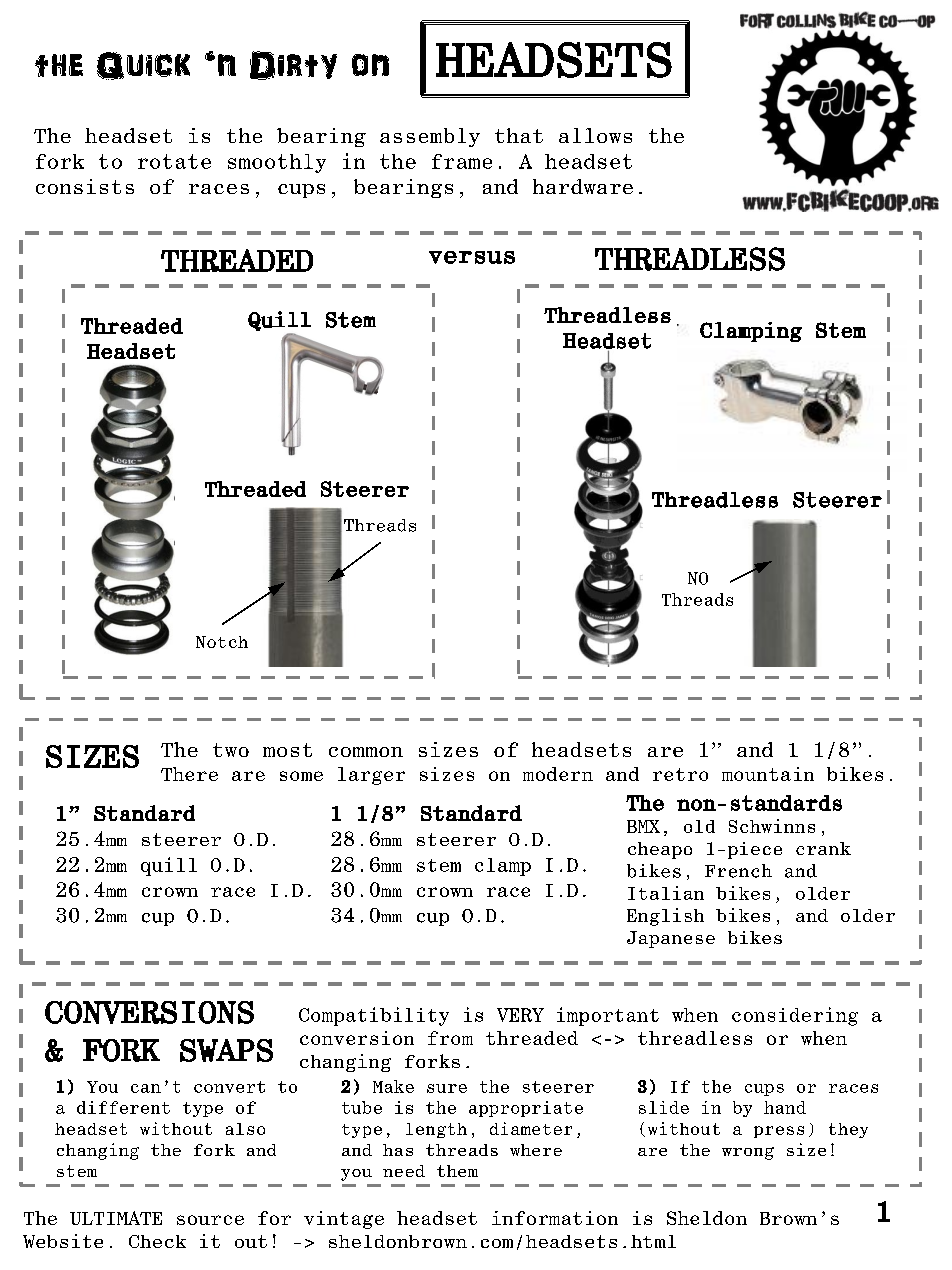 The height and width of the page is (1270, 952). Describe the element at coordinates (583, 186) in the page. I see `hardware` at that location.
